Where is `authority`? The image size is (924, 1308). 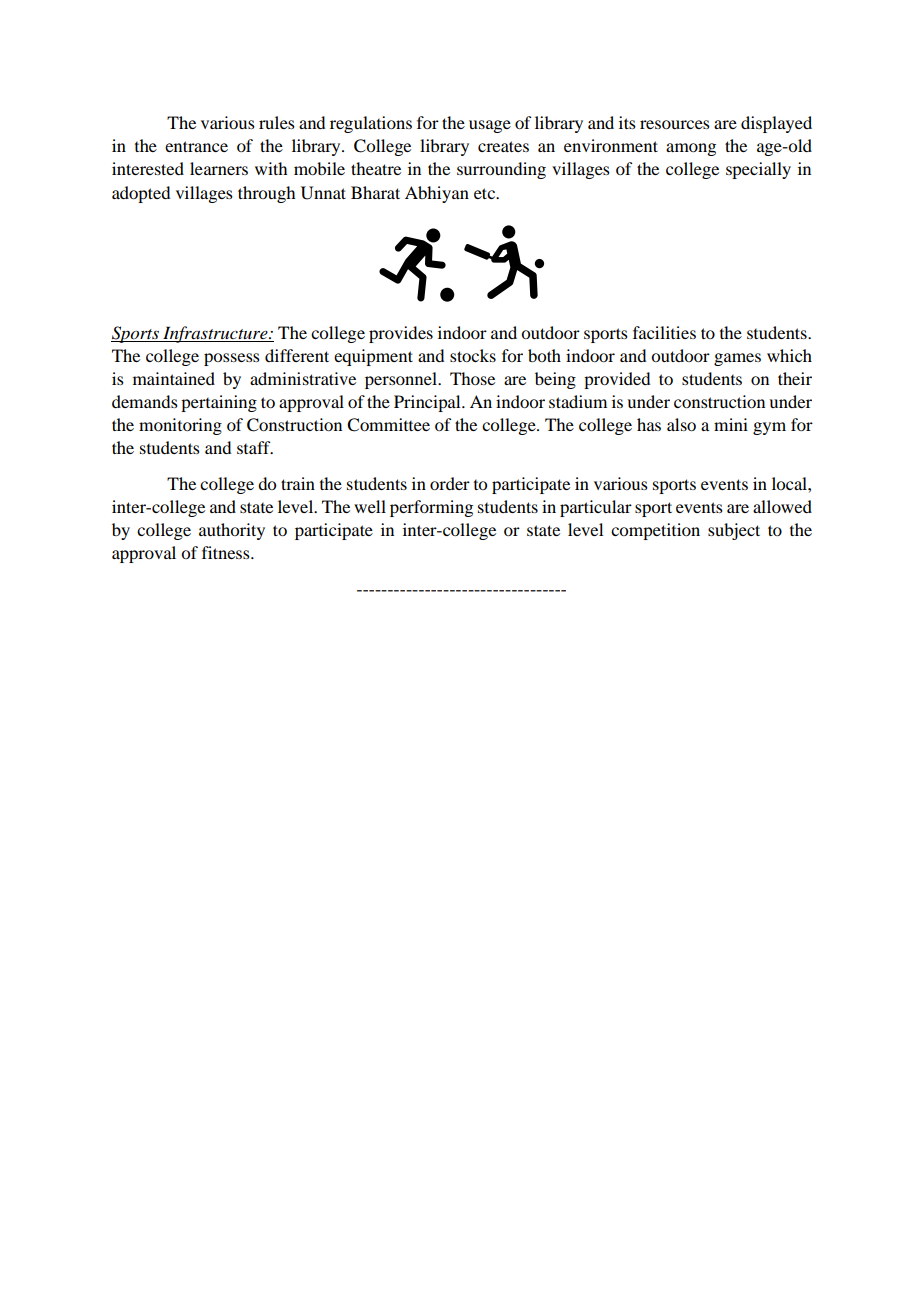
authority is located at coordinates (232, 531).
